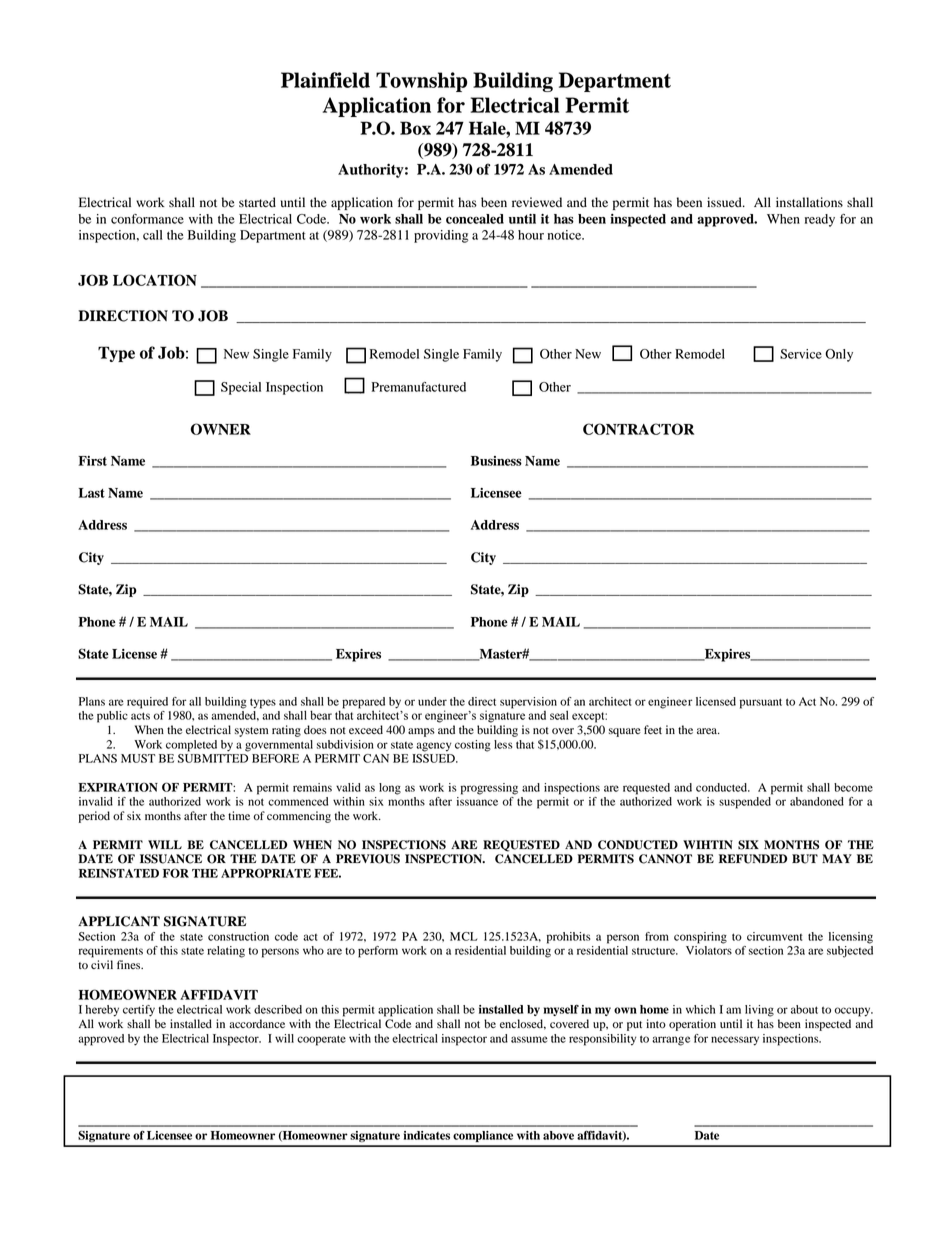 The width and height of the screenshot is (952, 1233). I want to click on progressing, so click(489, 789).
